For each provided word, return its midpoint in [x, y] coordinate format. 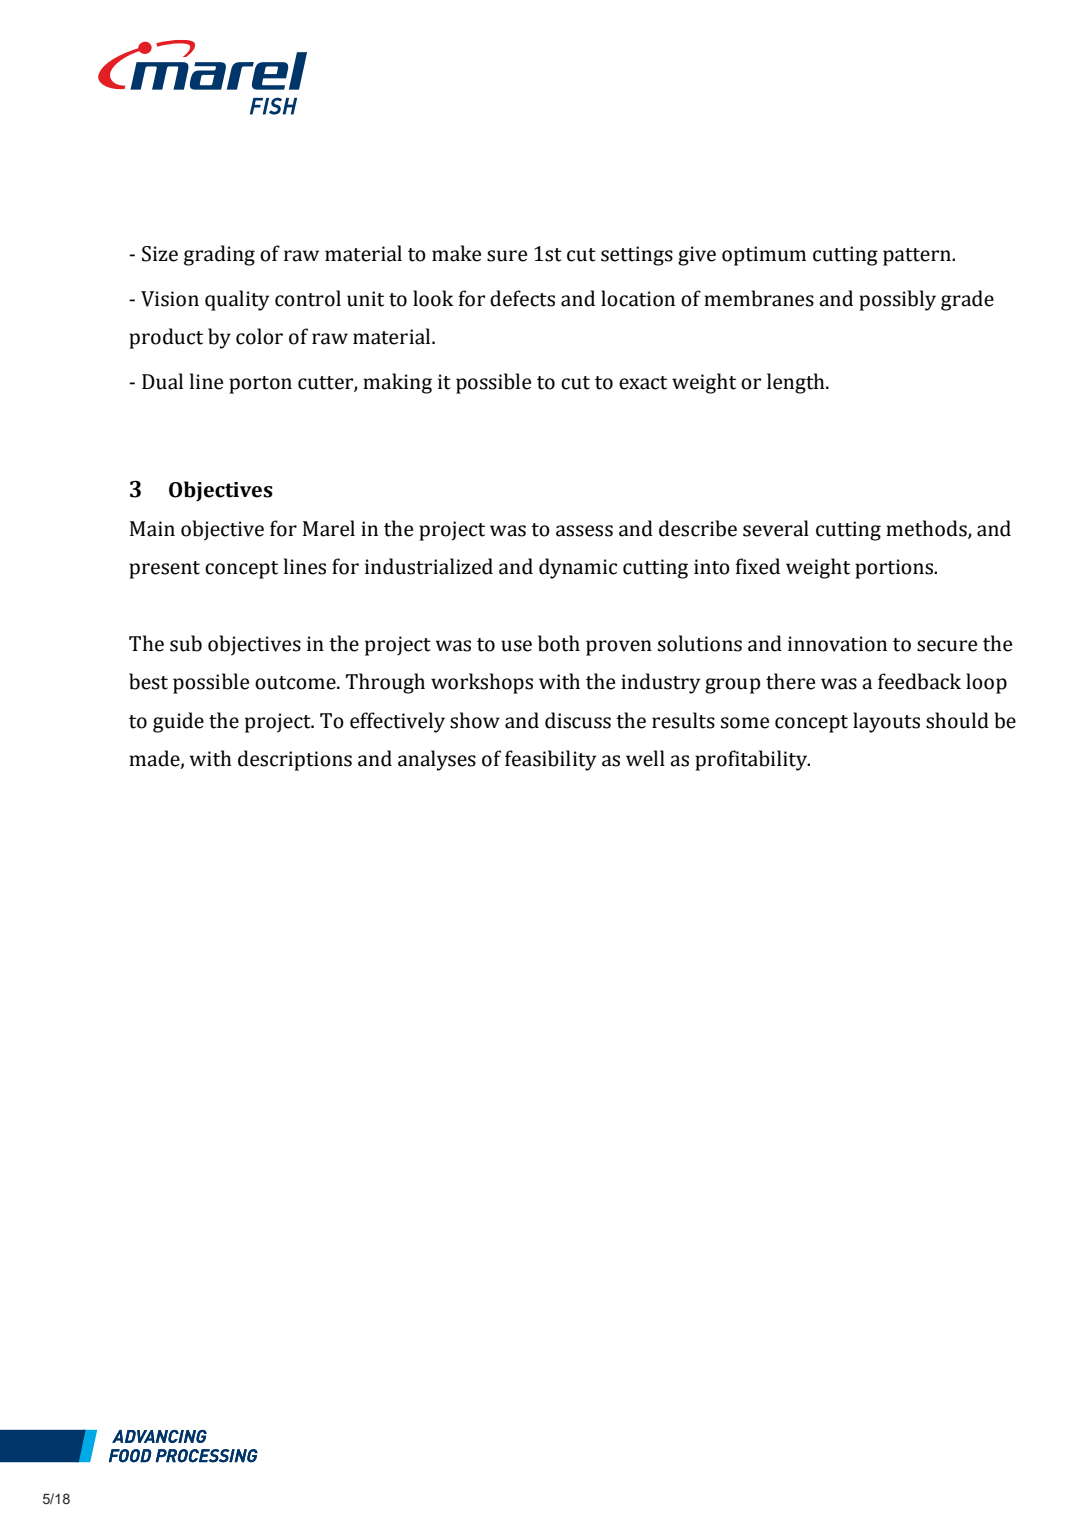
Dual [162, 381]
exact [643, 383]
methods [927, 529]
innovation [837, 644]
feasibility [550, 760]
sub [186, 643]
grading [219, 255]
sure [507, 256]
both [559, 643]
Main [152, 529]
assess [584, 531]
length [797, 383]
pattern [918, 257]
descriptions [295, 760]
